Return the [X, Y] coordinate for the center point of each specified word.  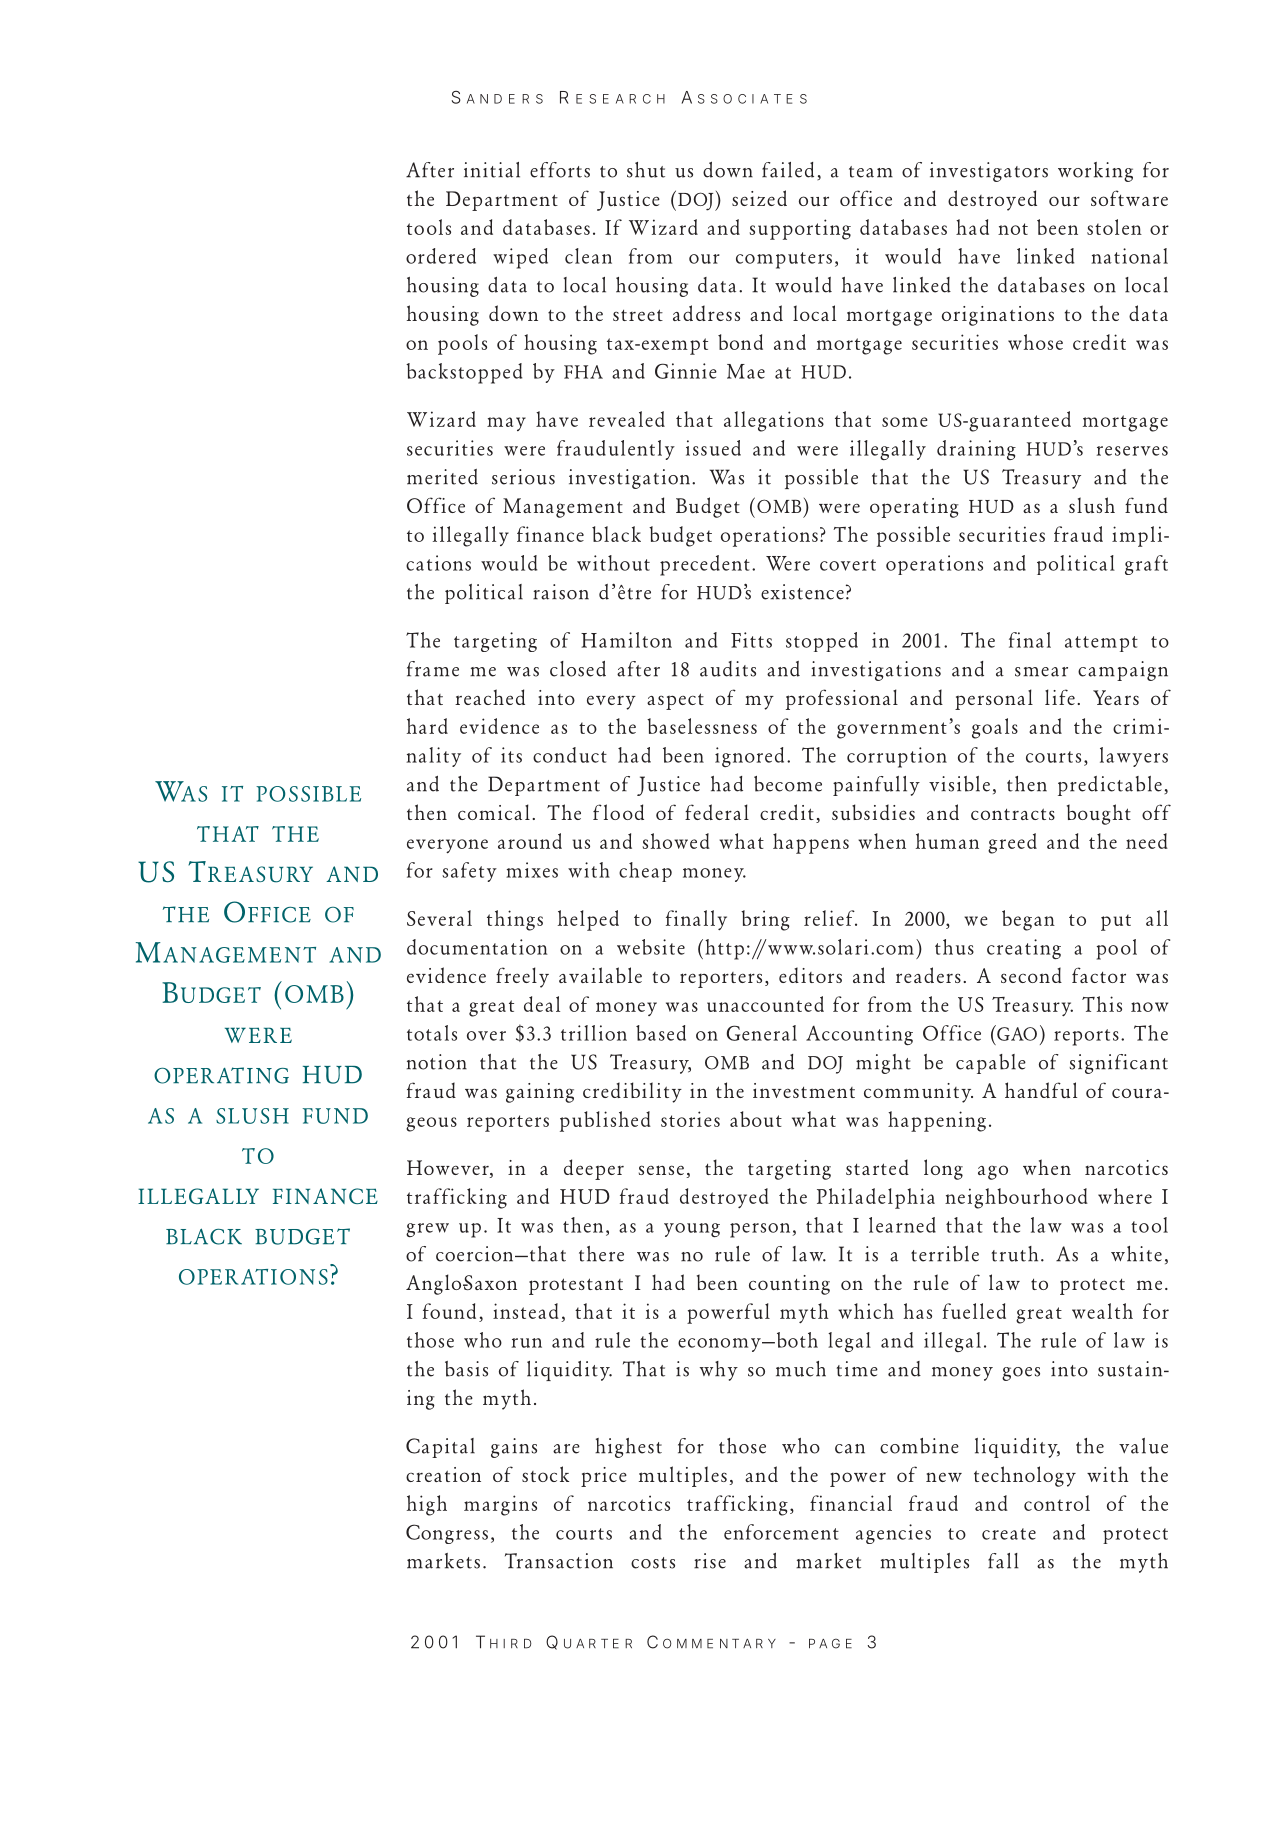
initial [492, 170]
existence [802, 592]
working [1095, 172]
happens [811, 843]
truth [1015, 1254]
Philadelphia [876, 1198]
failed [788, 170]
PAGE [830, 1643]
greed [1012, 843]
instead [526, 1311]
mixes [532, 870]
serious [523, 477]
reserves [1132, 451]
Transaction [559, 1561]
